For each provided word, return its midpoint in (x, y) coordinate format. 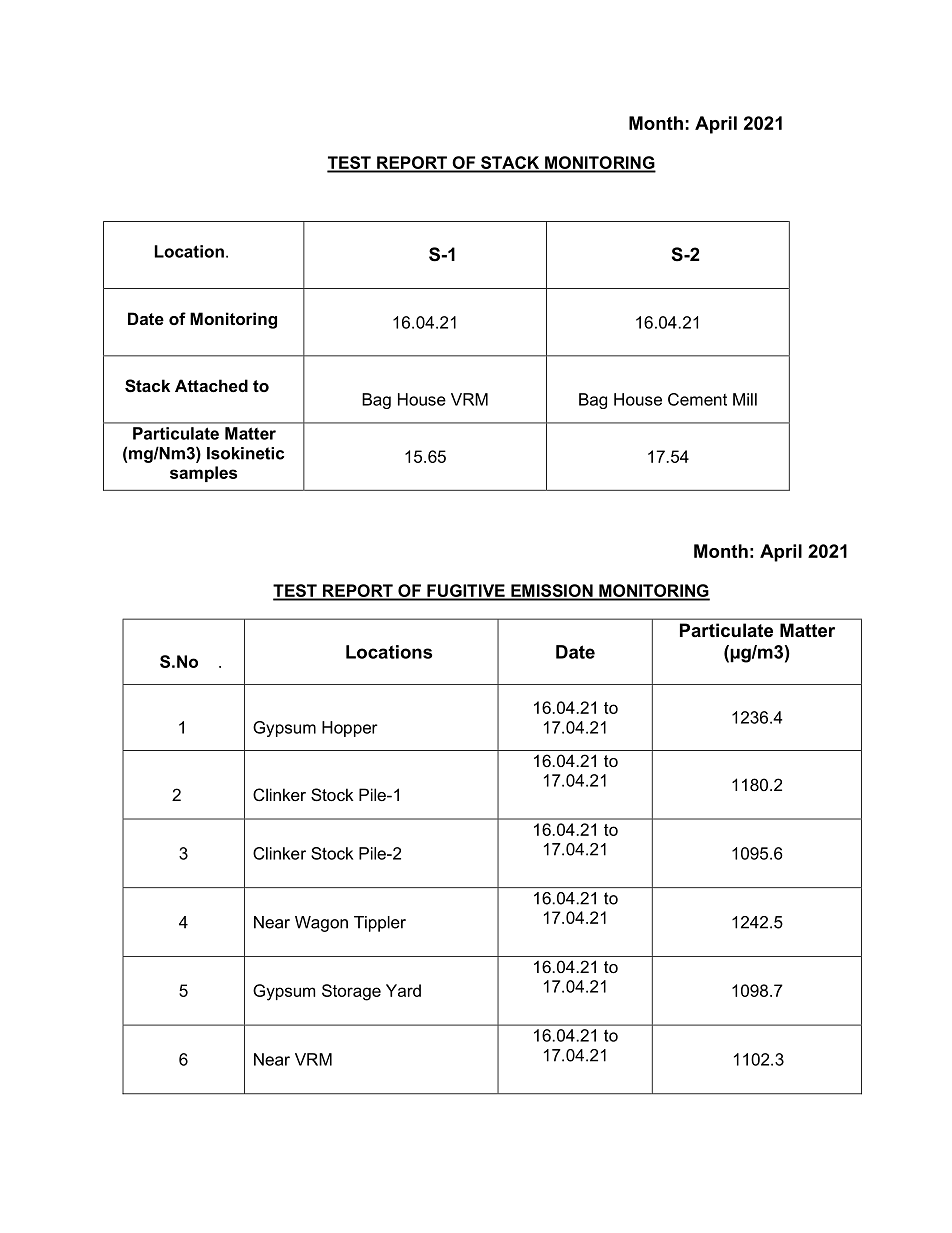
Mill (745, 399)
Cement (697, 399)
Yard (403, 990)
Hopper (350, 729)
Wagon (321, 924)
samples (203, 474)
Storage (351, 992)
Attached (211, 385)
